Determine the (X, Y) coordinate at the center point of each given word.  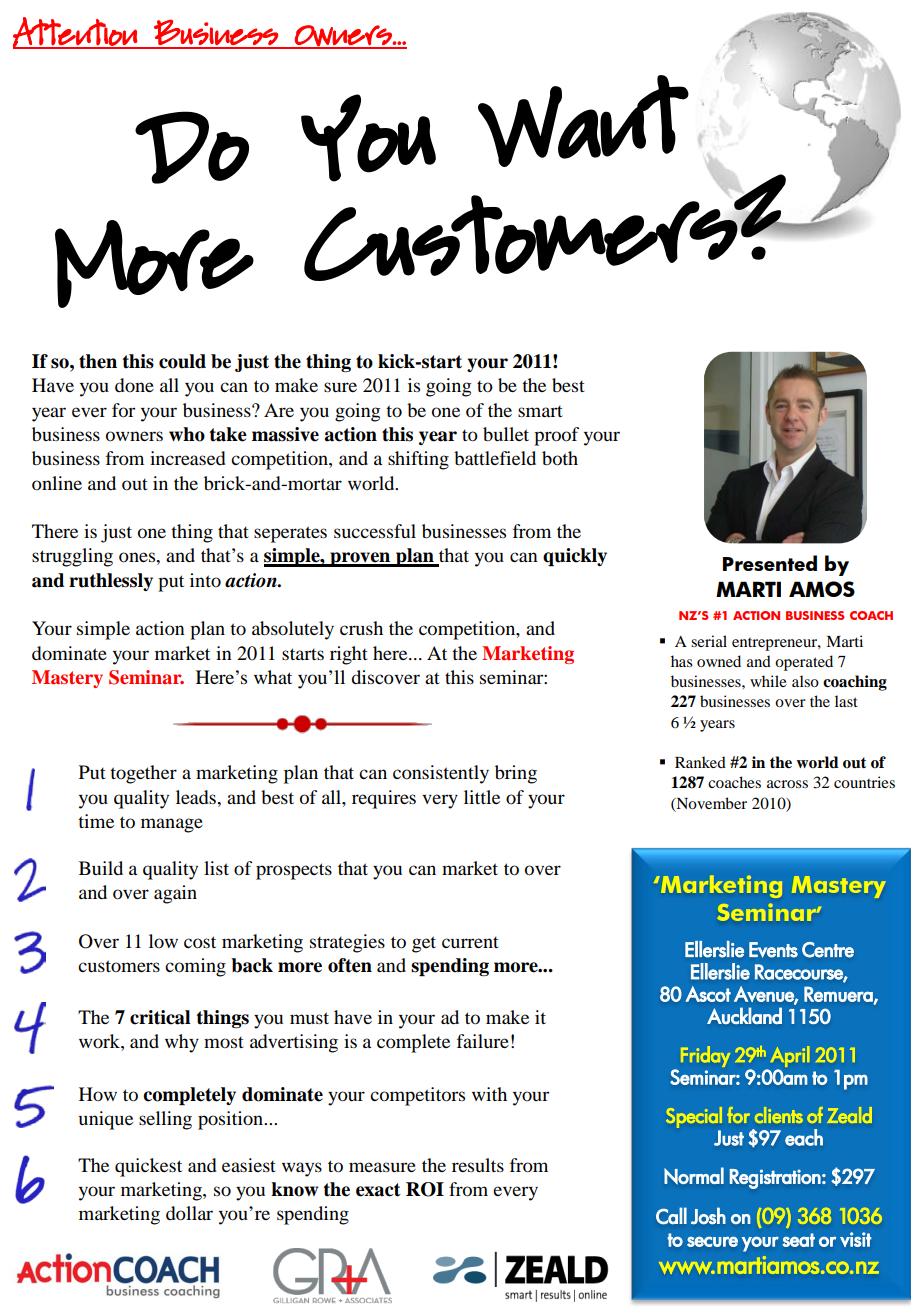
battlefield (495, 458)
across (787, 784)
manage (172, 825)
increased (188, 458)
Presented (770, 563)
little (482, 797)
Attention (76, 33)
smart (540, 411)
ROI (425, 1189)
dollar (189, 1213)
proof (556, 436)
